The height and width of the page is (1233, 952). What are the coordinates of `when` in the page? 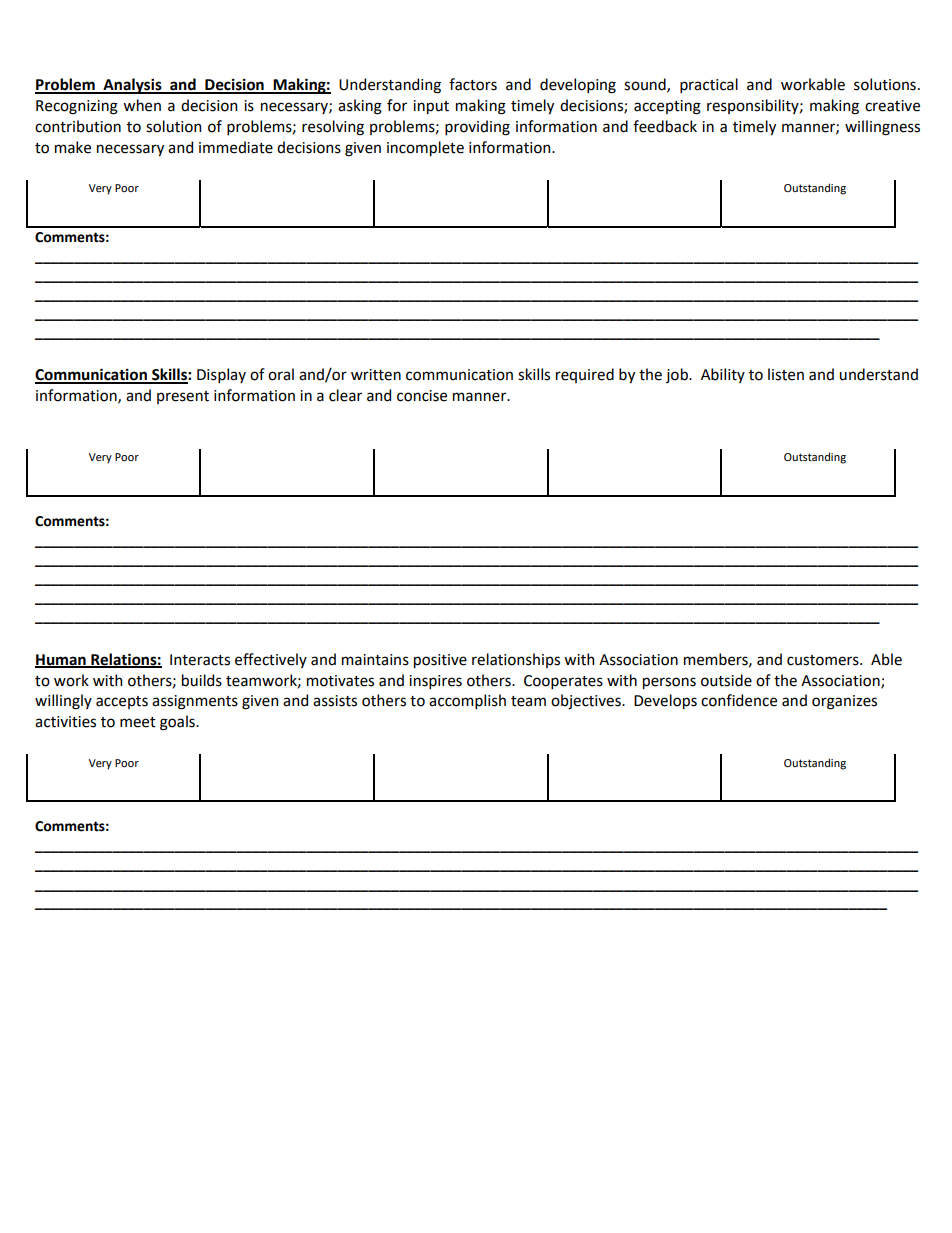 It's located at (142, 105).
